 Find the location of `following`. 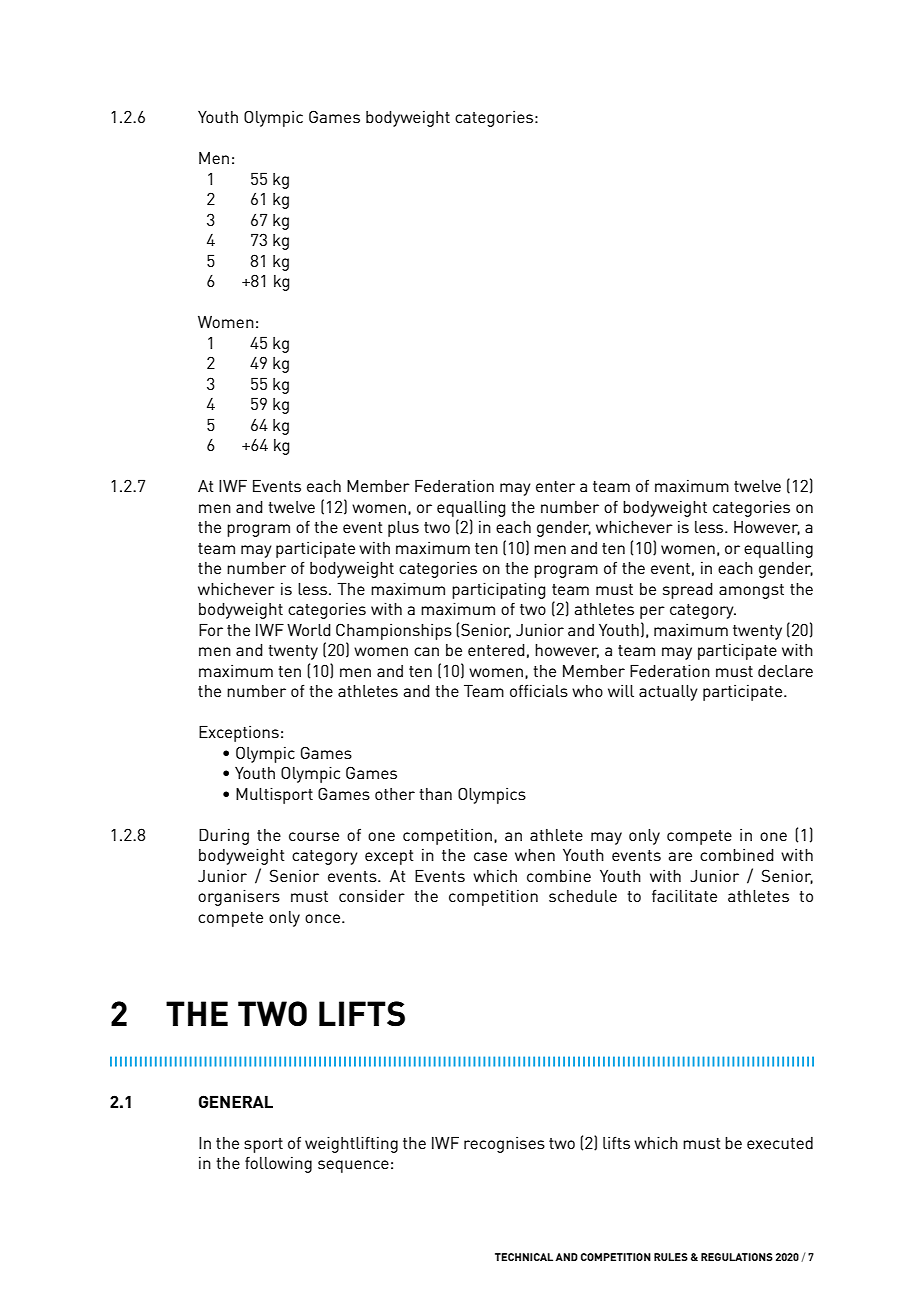

following is located at coordinates (278, 1165).
